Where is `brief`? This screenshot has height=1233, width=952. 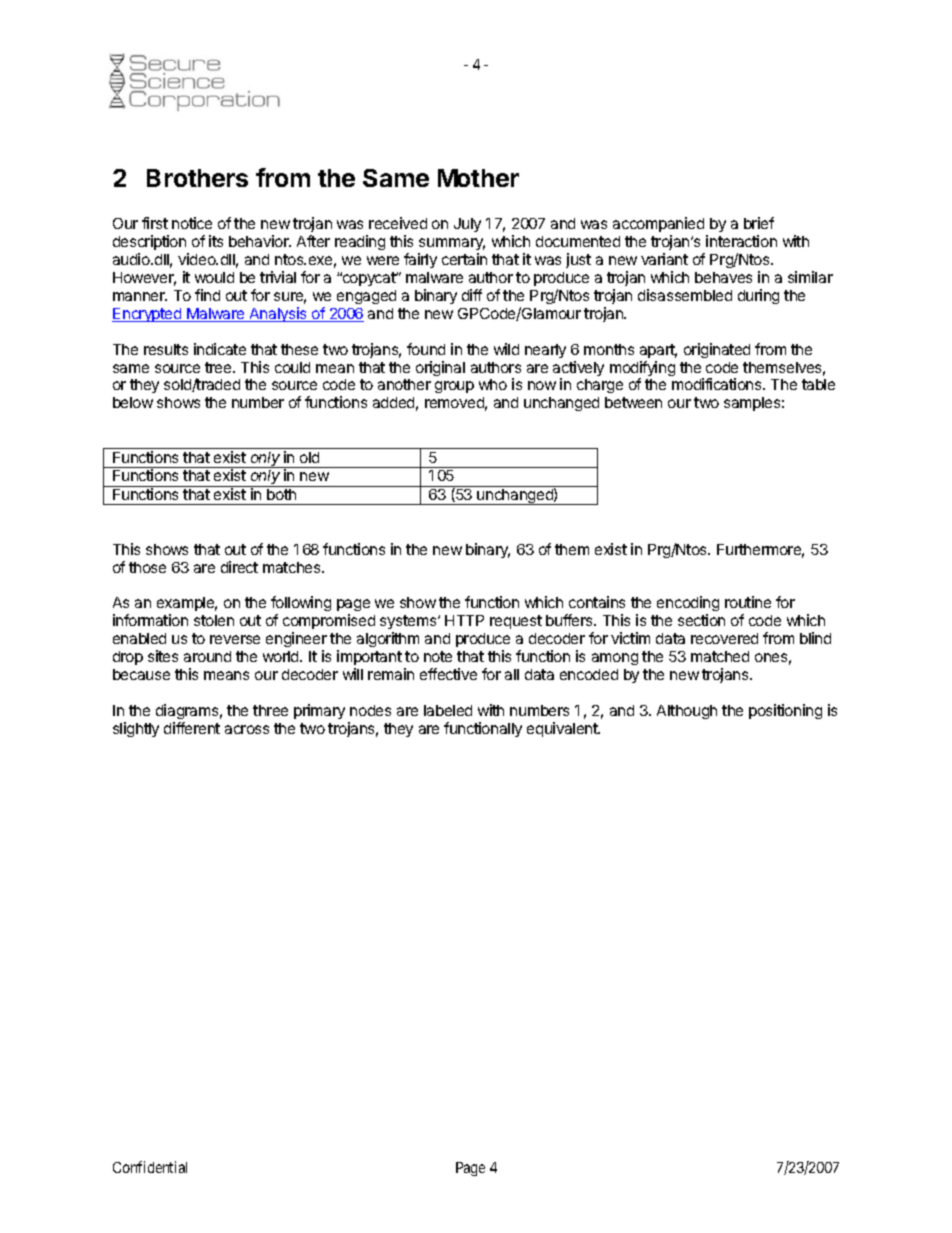 brief is located at coordinates (759, 223).
